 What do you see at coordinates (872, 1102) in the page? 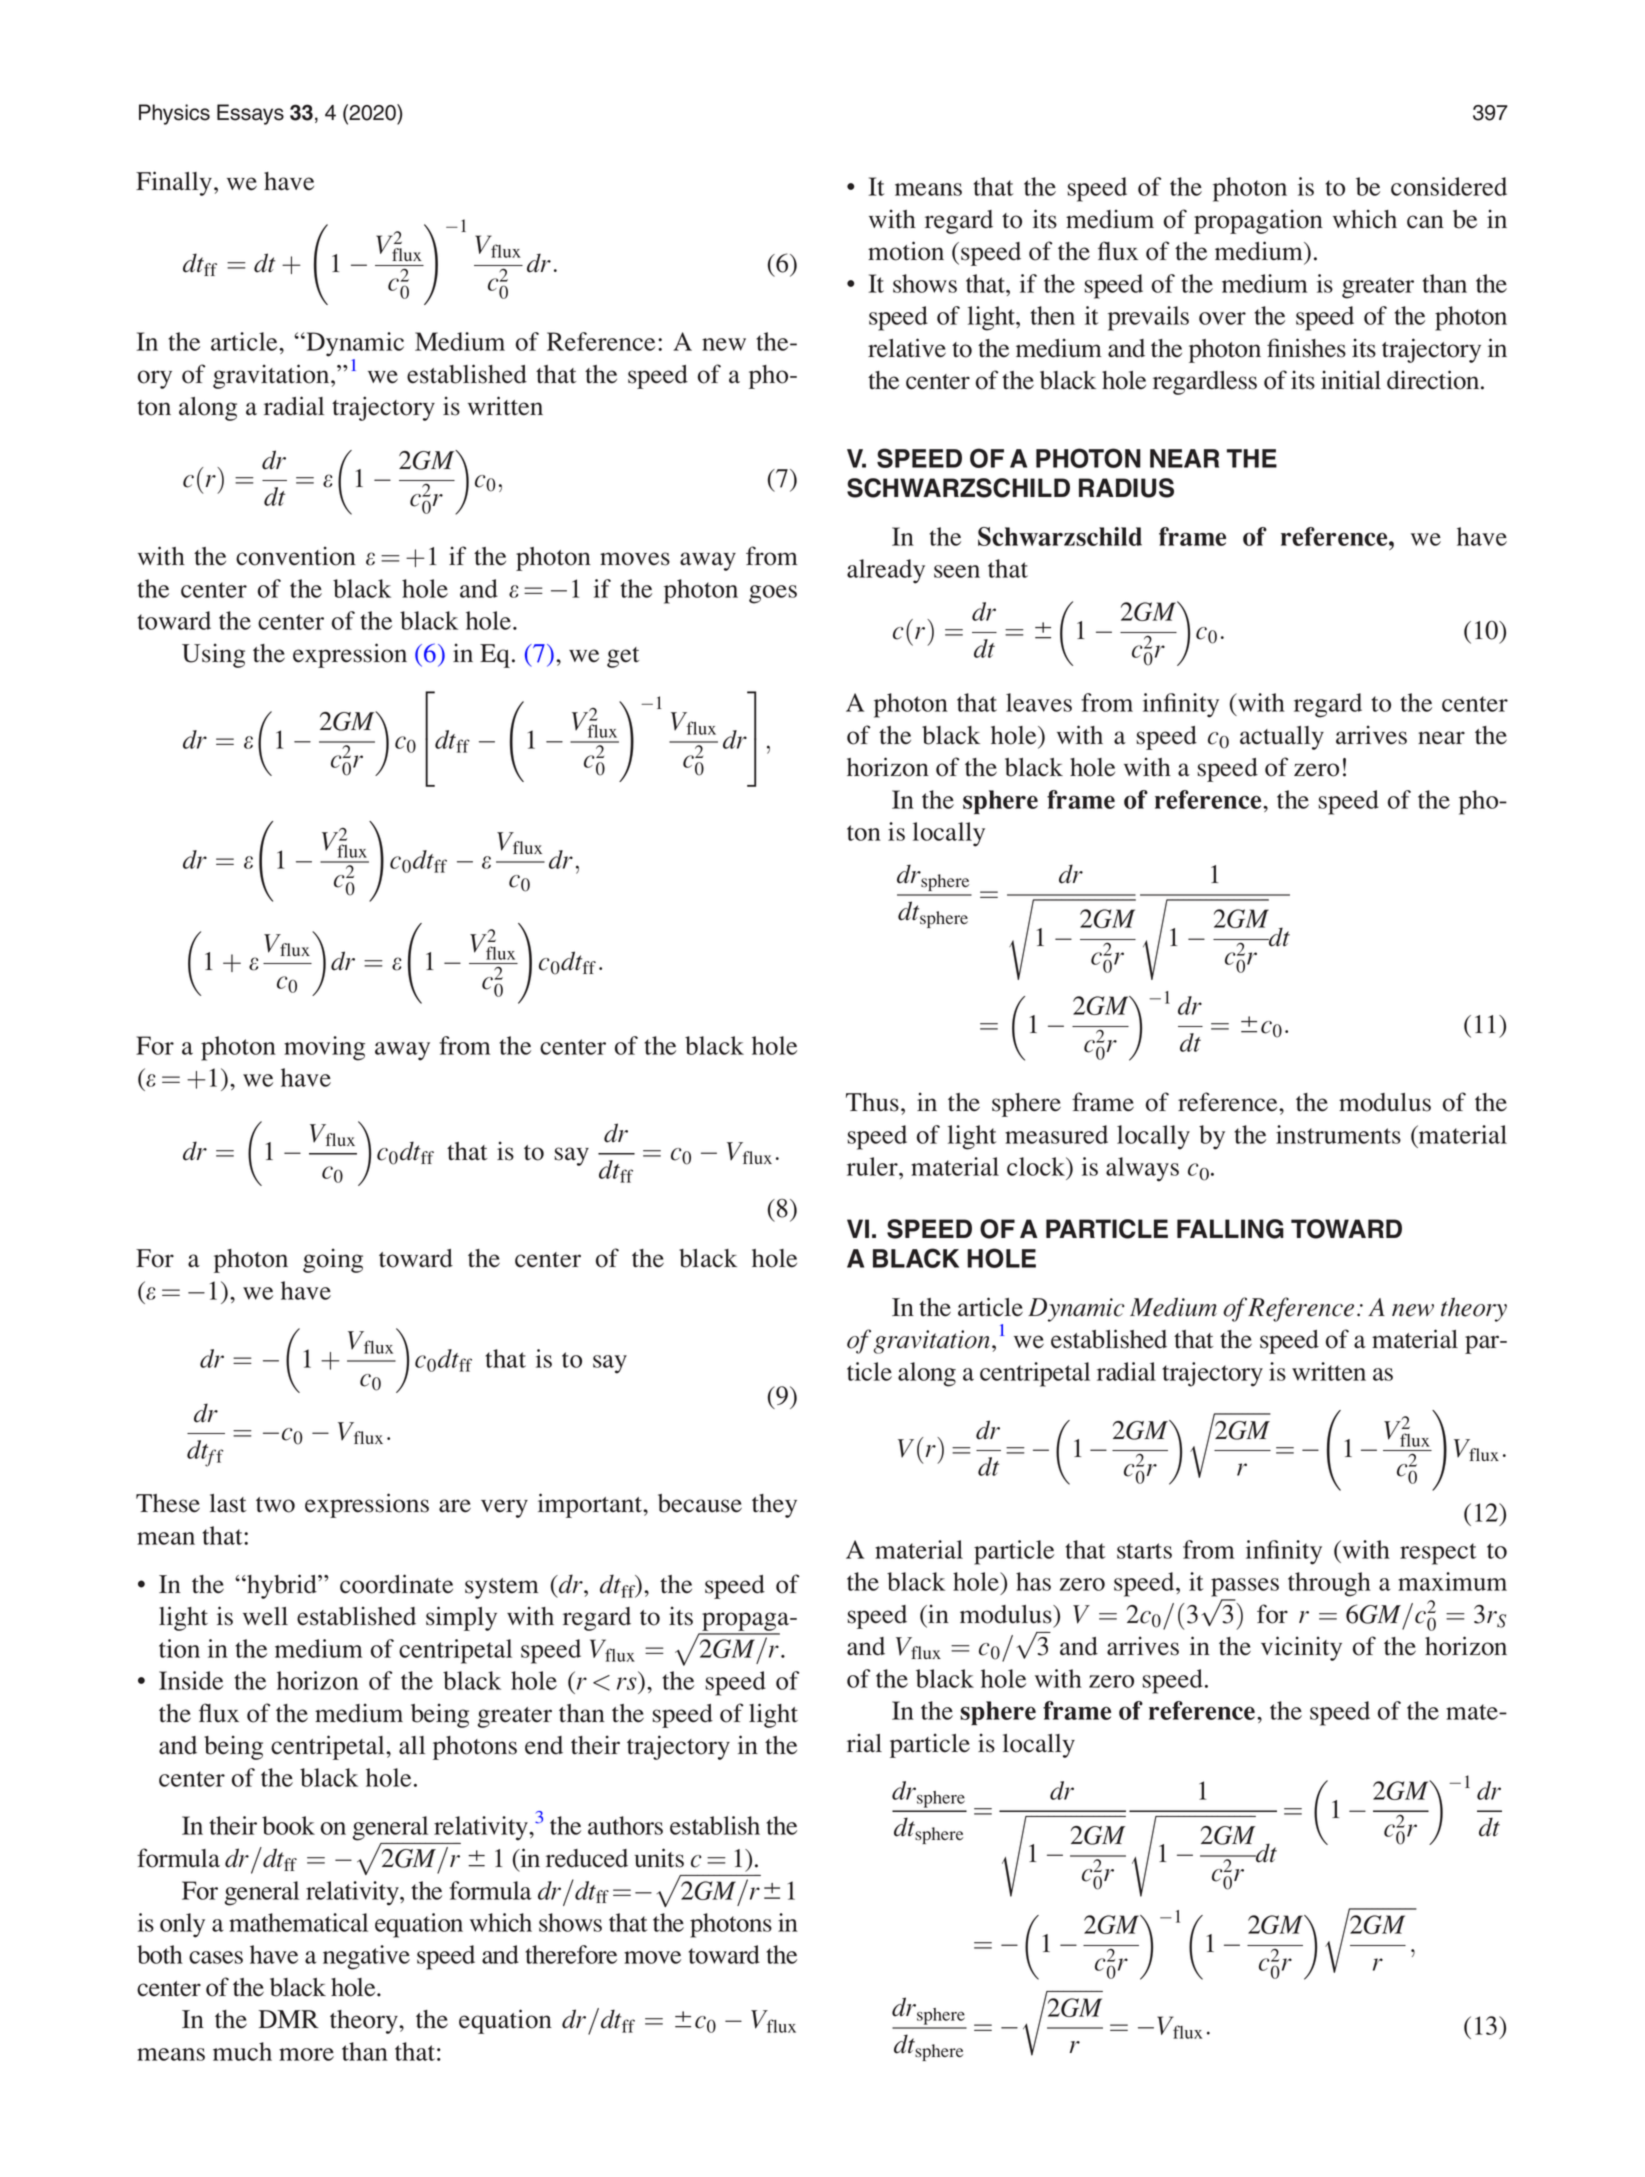
I see `Thus` at bounding box center [872, 1102].
